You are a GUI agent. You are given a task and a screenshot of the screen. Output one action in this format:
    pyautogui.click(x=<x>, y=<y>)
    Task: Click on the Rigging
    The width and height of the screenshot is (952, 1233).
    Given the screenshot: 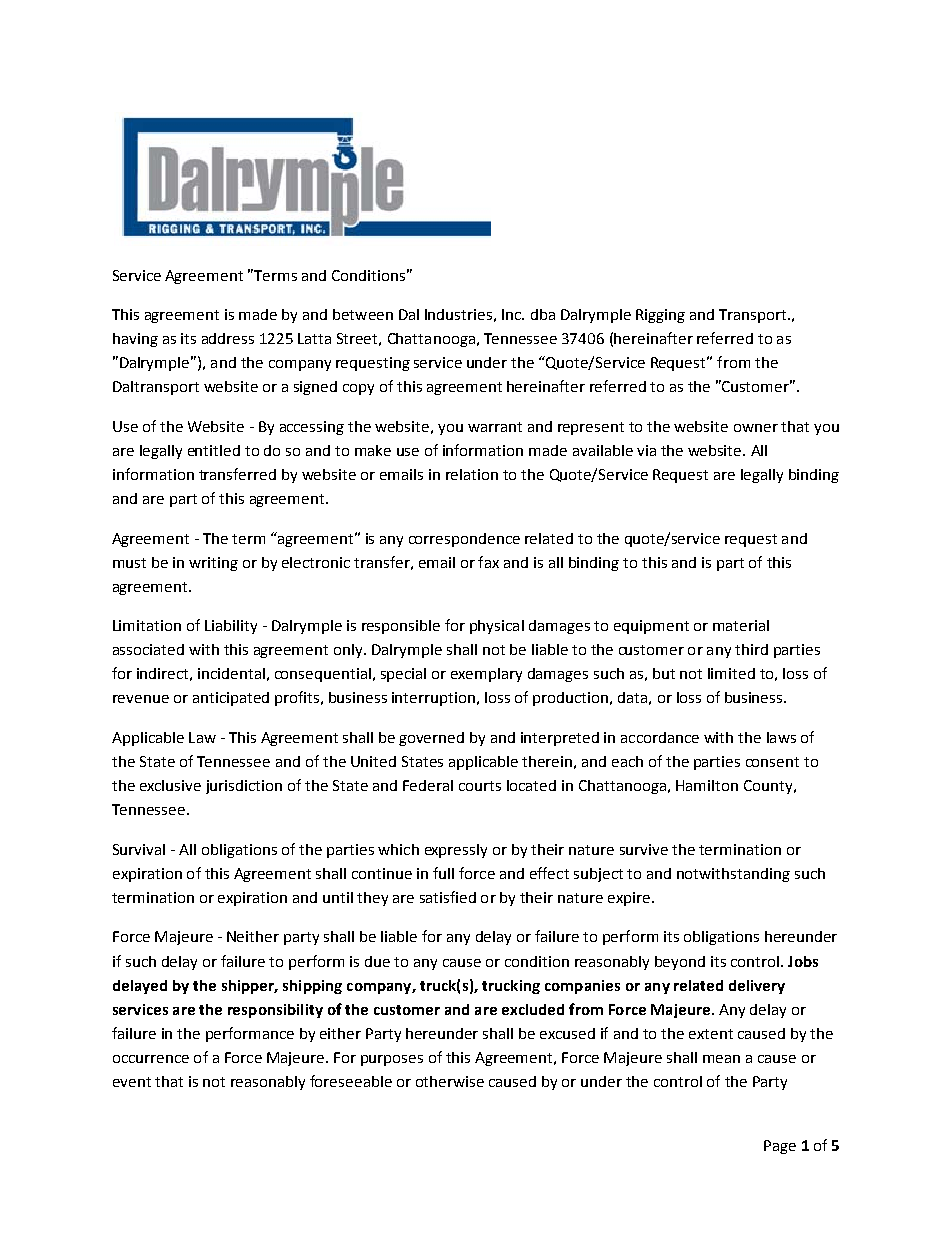 What is the action you would take?
    pyautogui.click(x=660, y=316)
